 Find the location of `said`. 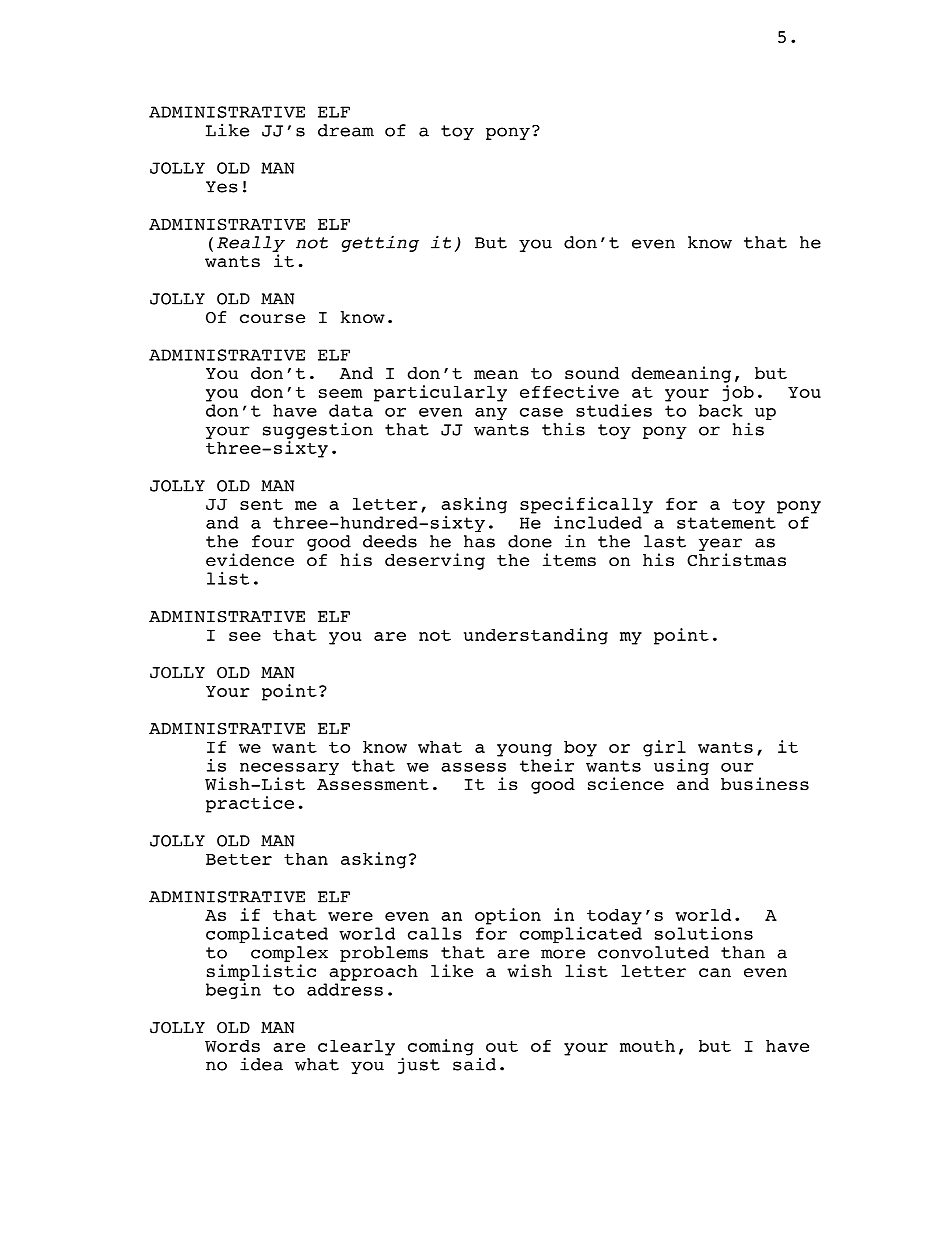

said is located at coordinates (474, 1063).
